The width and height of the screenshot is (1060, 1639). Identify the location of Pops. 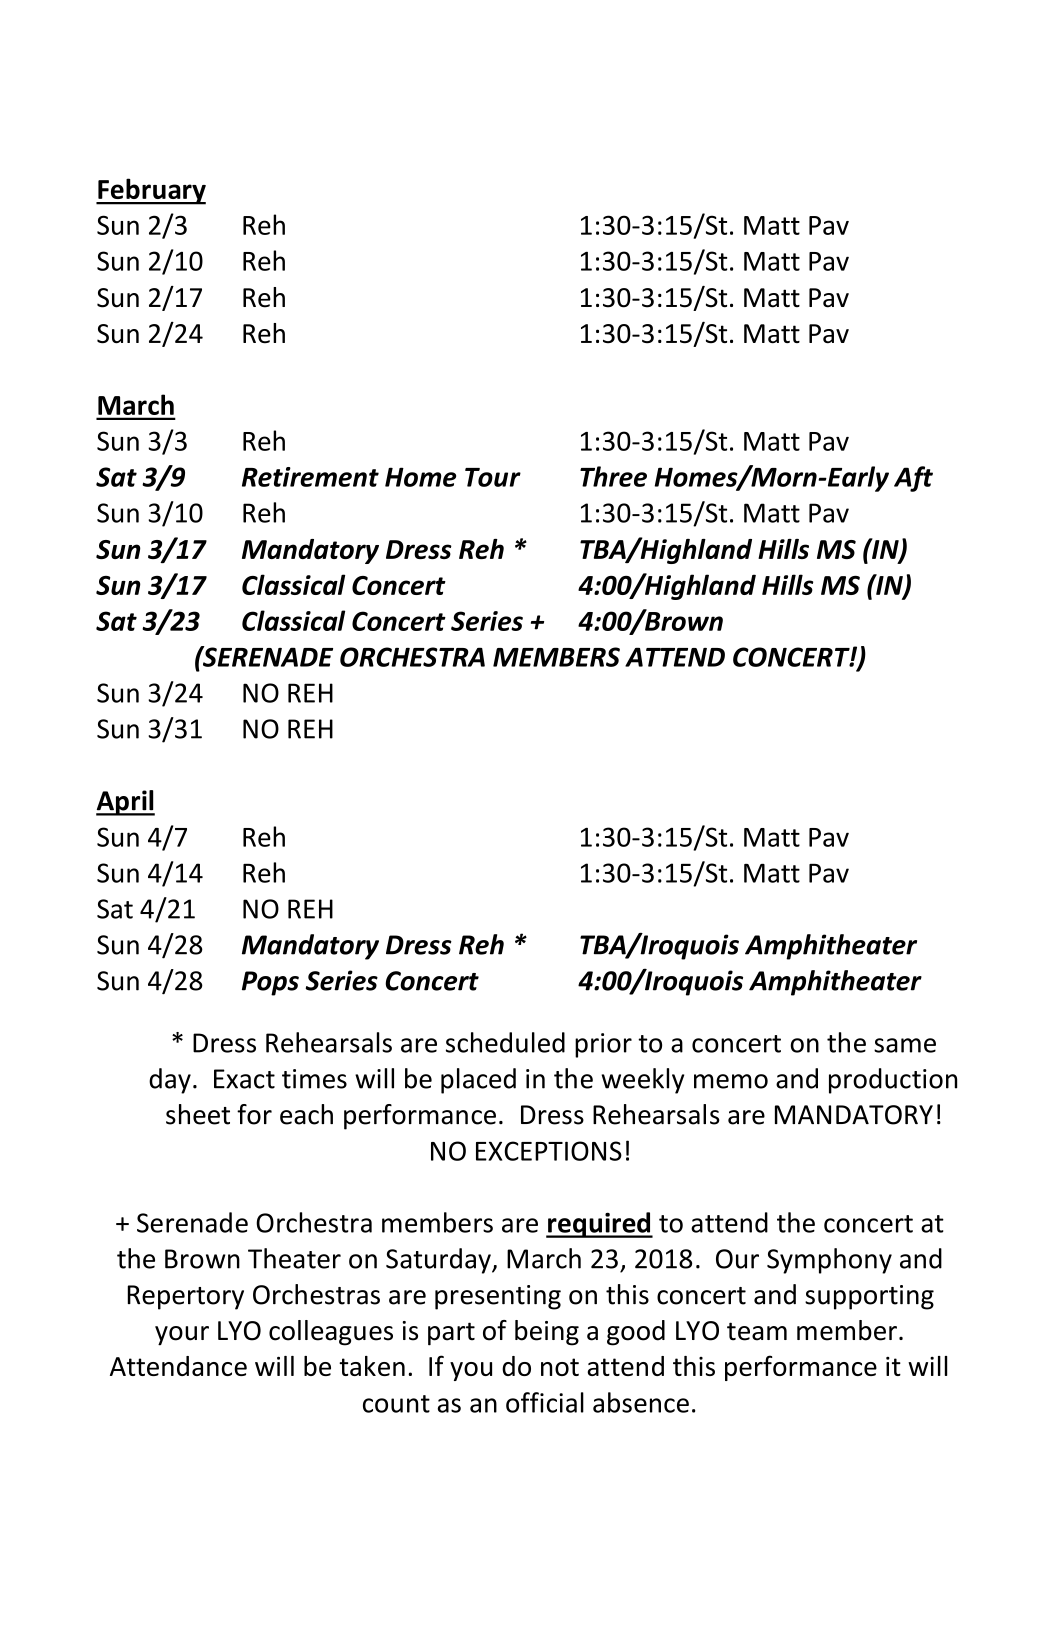
(270, 983).
